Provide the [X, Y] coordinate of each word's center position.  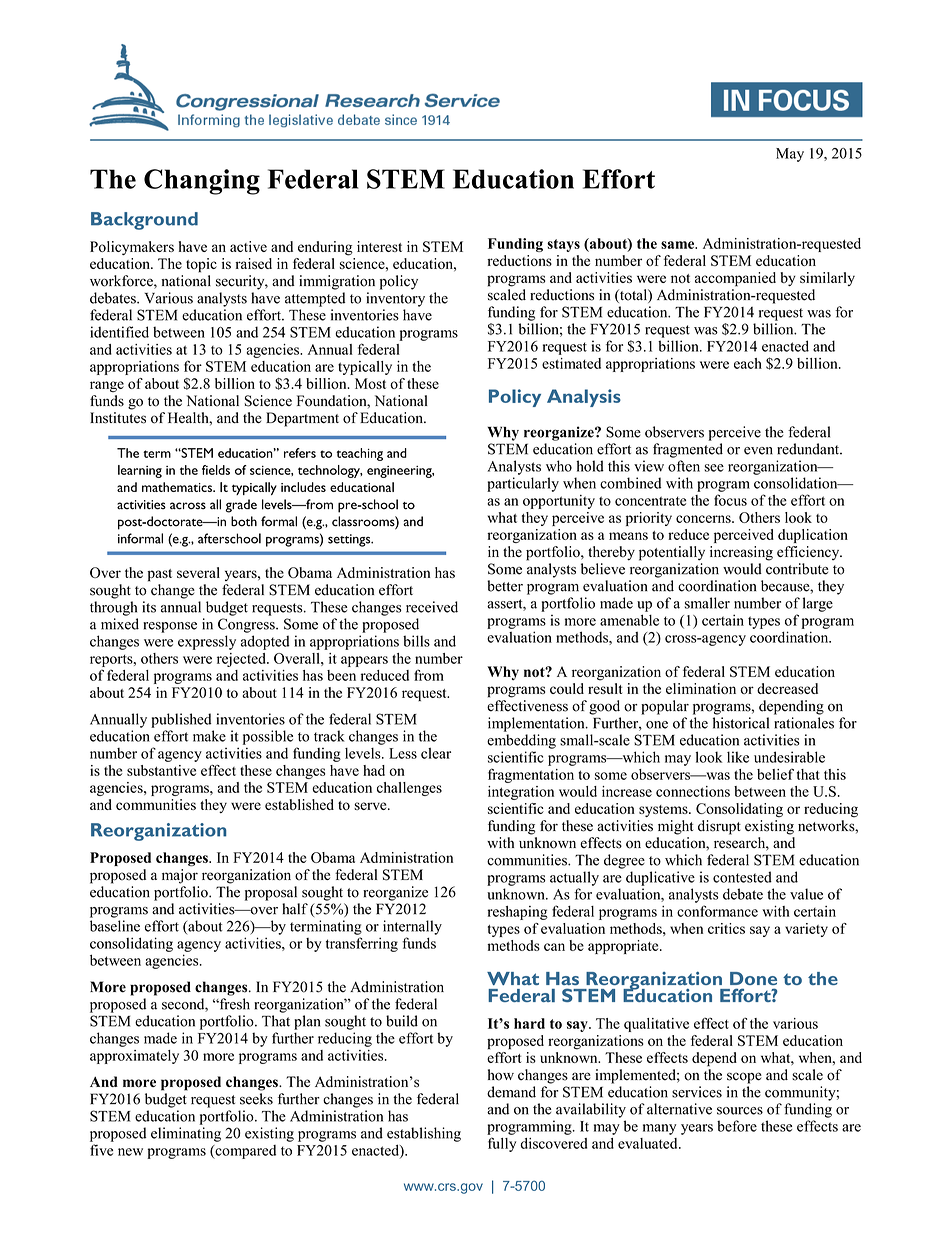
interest [379, 246]
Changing [202, 182]
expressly [207, 642]
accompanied [735, 279]
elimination [701, 688]
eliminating [186, 1134]
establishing [424, 1134]
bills [416, 641]
